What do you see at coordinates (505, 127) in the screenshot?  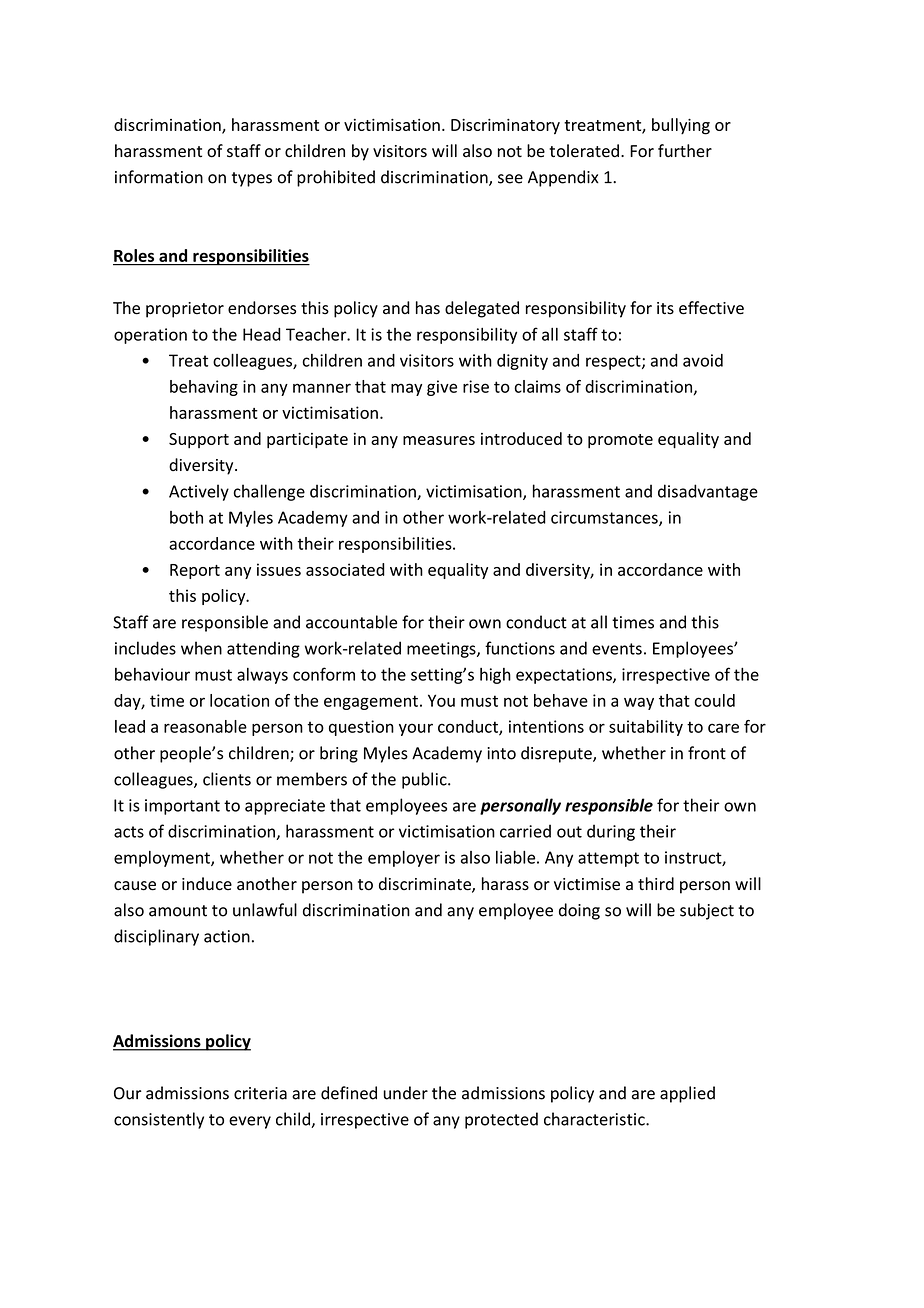 I see `Discriminatory` at bounding box center [505, 127].
